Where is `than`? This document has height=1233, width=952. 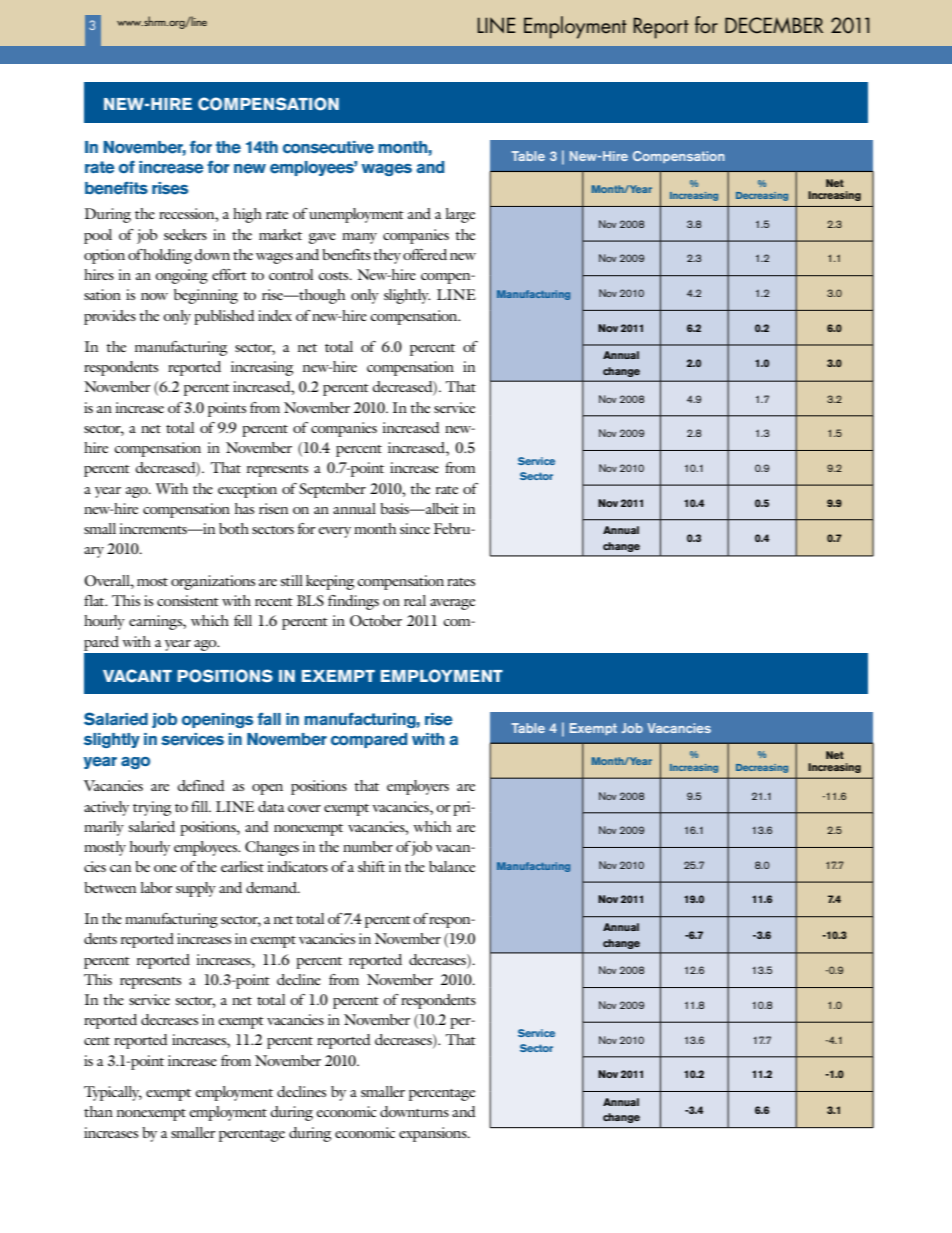 than is located at coordinates (98, 1111).
